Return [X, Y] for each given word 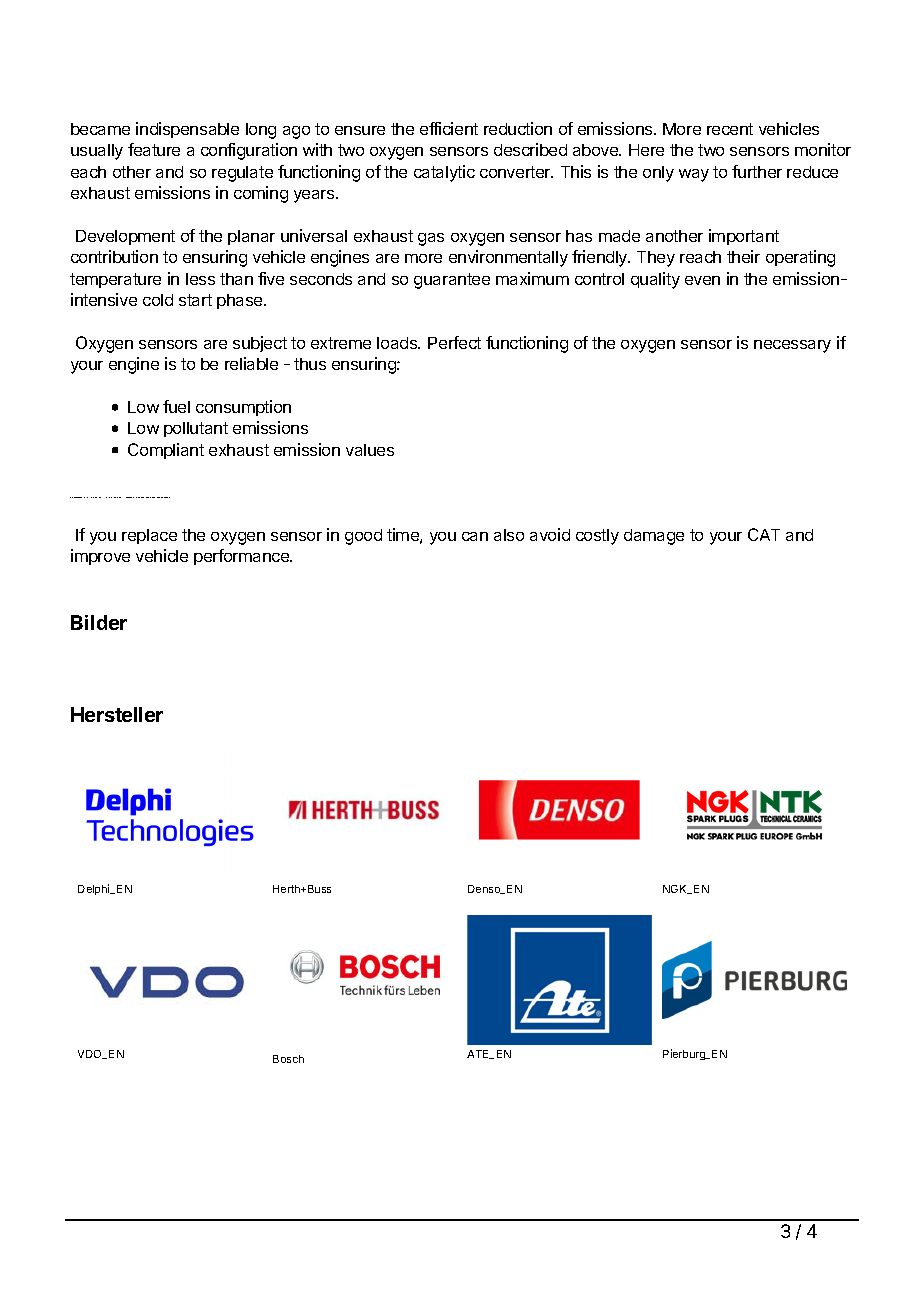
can [475, 536]
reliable [251, 363]
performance [242, 557]
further [757, 171]
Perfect [454, 342]
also [509, 535]
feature [154, 149]
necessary [792, 346]
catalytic [444, 173]
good [363, 537]
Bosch [288, 1059]
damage [654, 537]
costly [597, 537]
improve [100, 557]
